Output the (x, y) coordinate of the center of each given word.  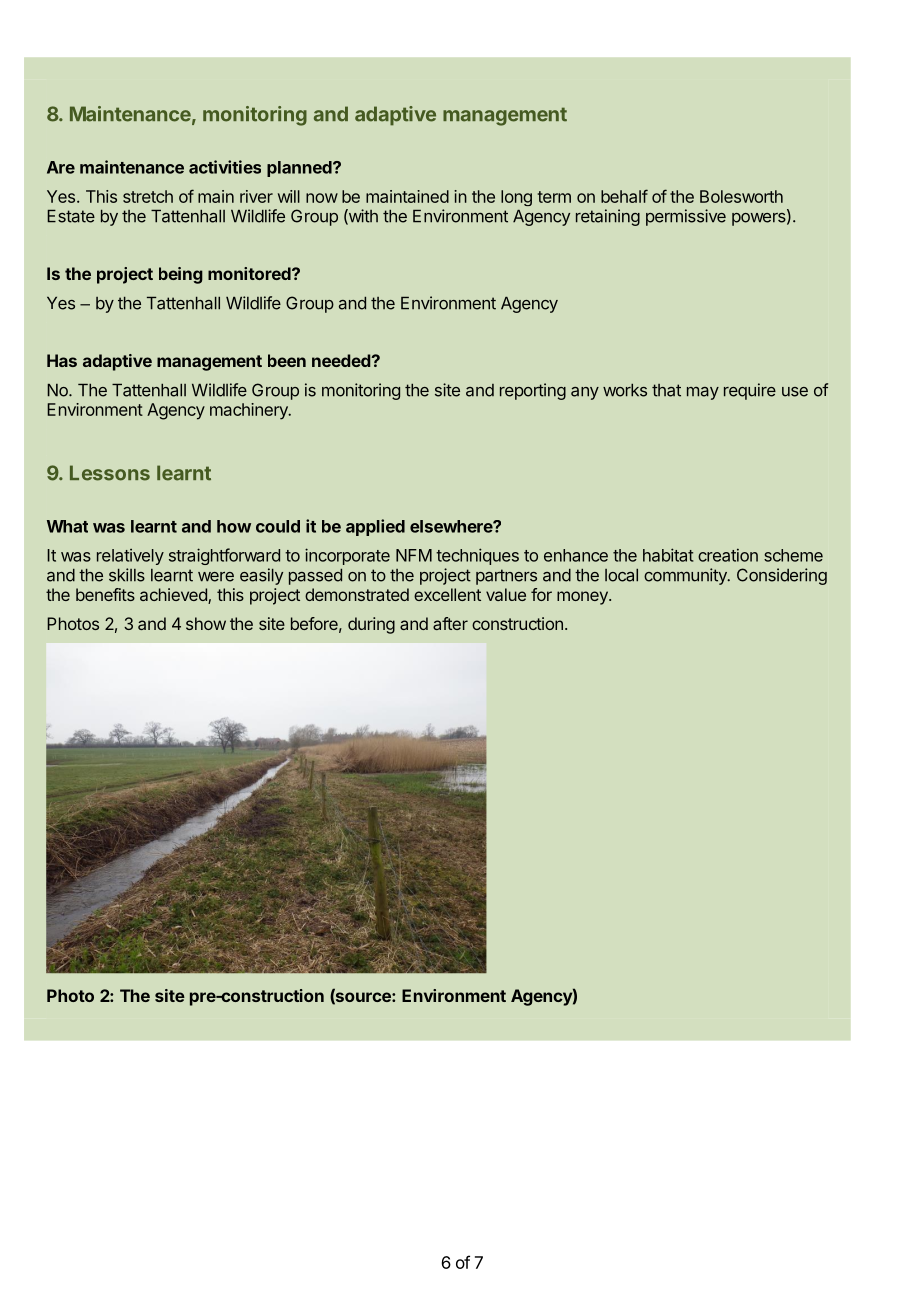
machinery (250, 411)
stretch (148, 196)
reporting (533, 391)
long (516, 198)
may (703, 393)
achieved (174, 596)
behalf (624, 196)
